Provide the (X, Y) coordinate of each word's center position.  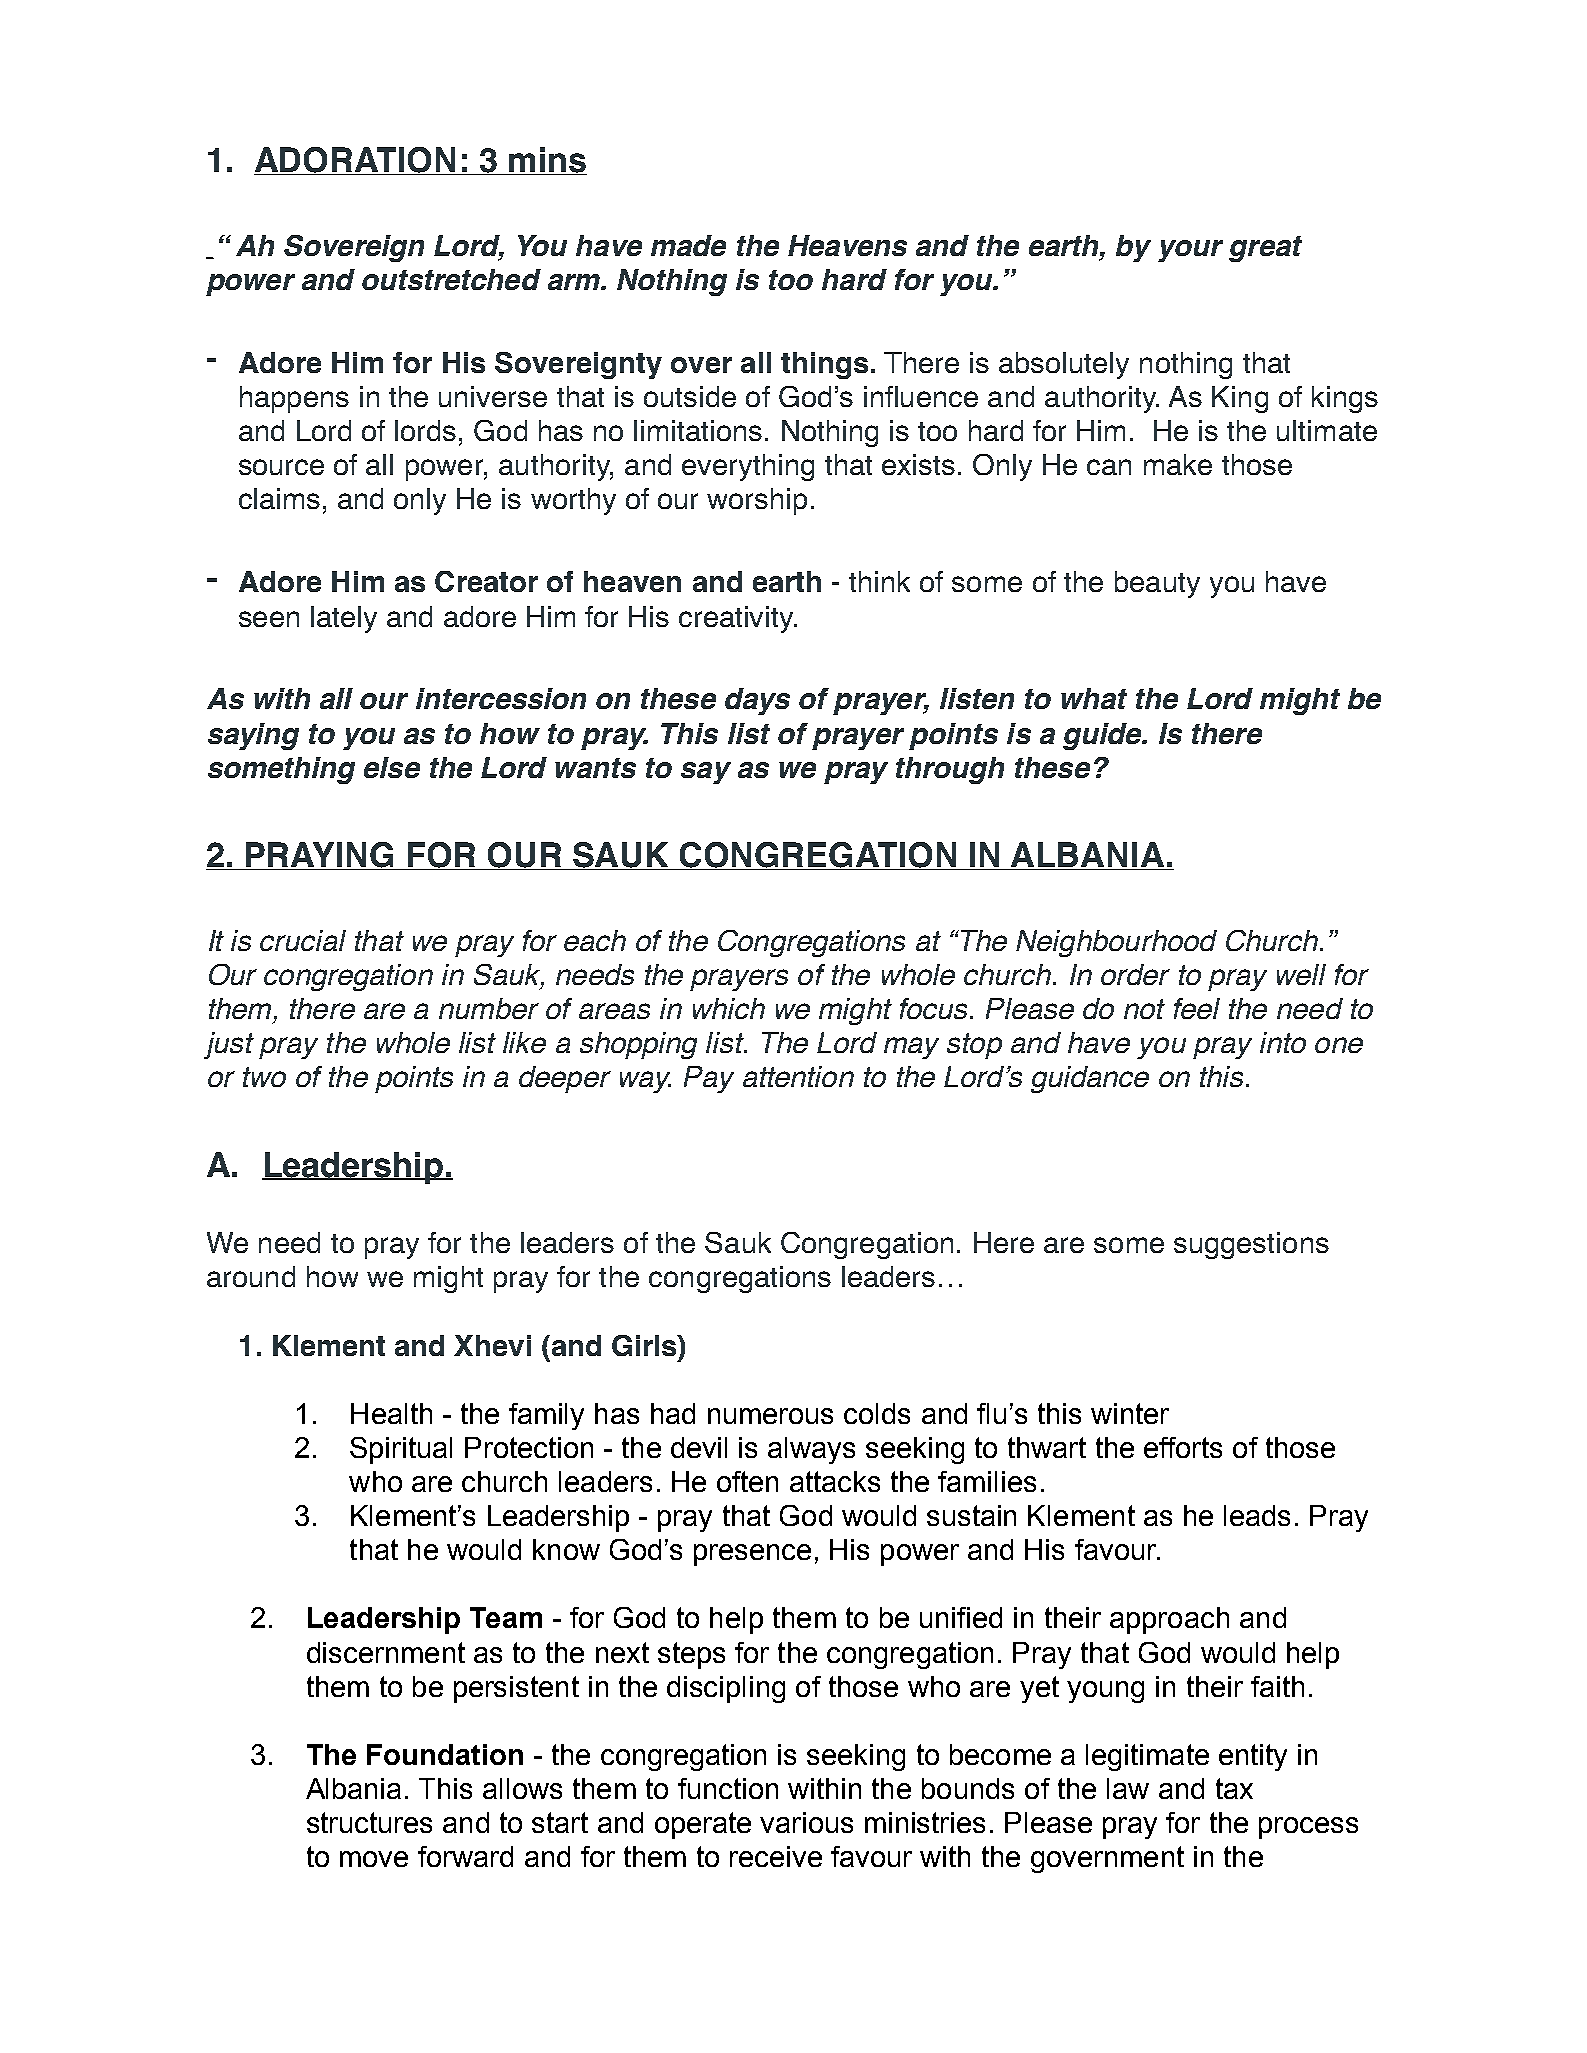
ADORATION (356, 161)
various (806, 1822)
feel (1197, 1008)
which (729, 1008)
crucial (303, 940)
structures (369, 1822)
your (1190, 251)
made (688, 245)
